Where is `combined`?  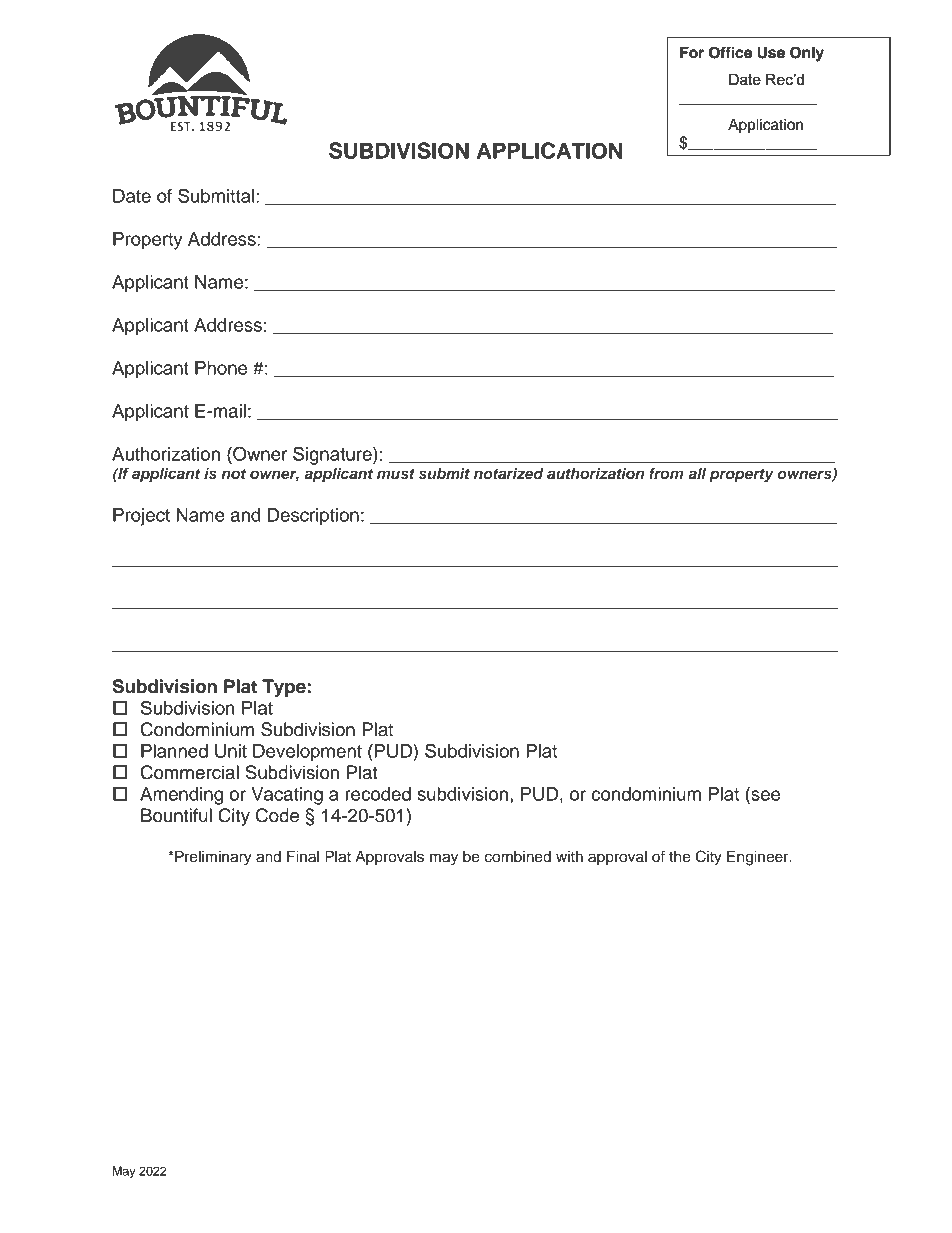
combined is located at coordinates (517, 857).
